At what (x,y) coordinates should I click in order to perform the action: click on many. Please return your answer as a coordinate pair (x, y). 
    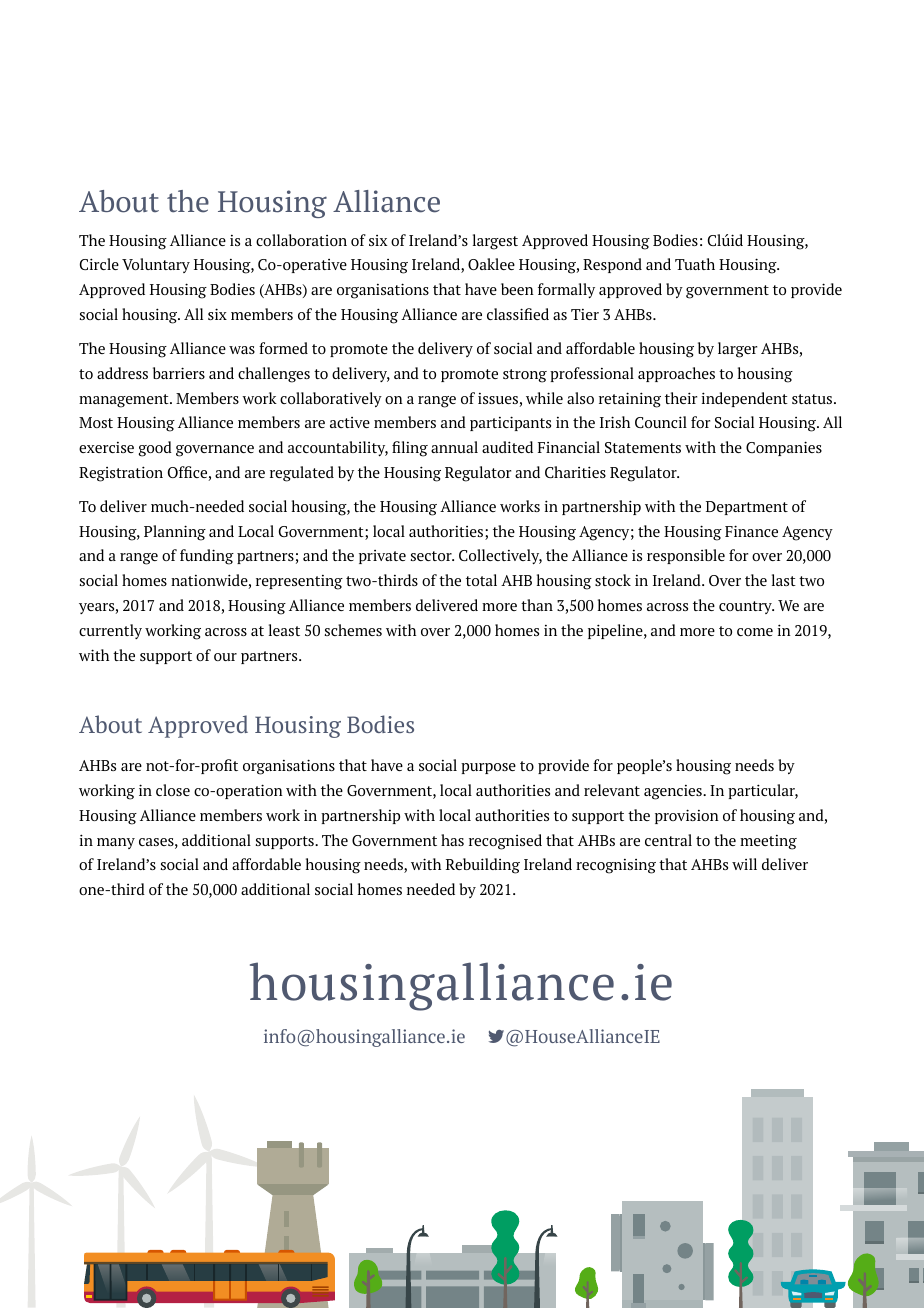
    Looking at the image, I should click on (116, 843).
